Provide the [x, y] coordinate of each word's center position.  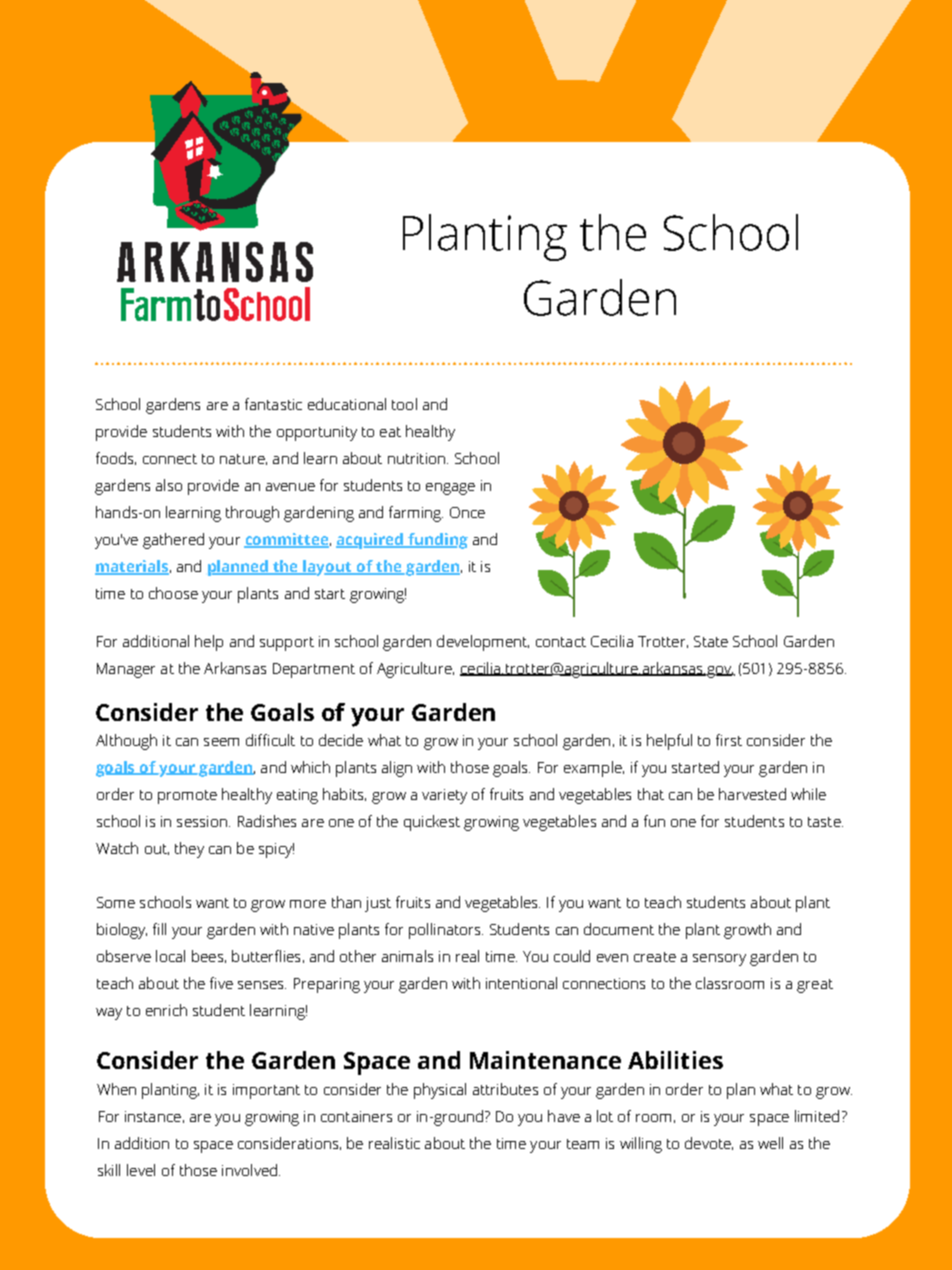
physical [440, 1091]
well [770, 1143]
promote [187, 797]
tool [404, 404]
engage [450, 489]
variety [444, 796]
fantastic [273, 404]
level [141, 1170]
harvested [752, 794]
